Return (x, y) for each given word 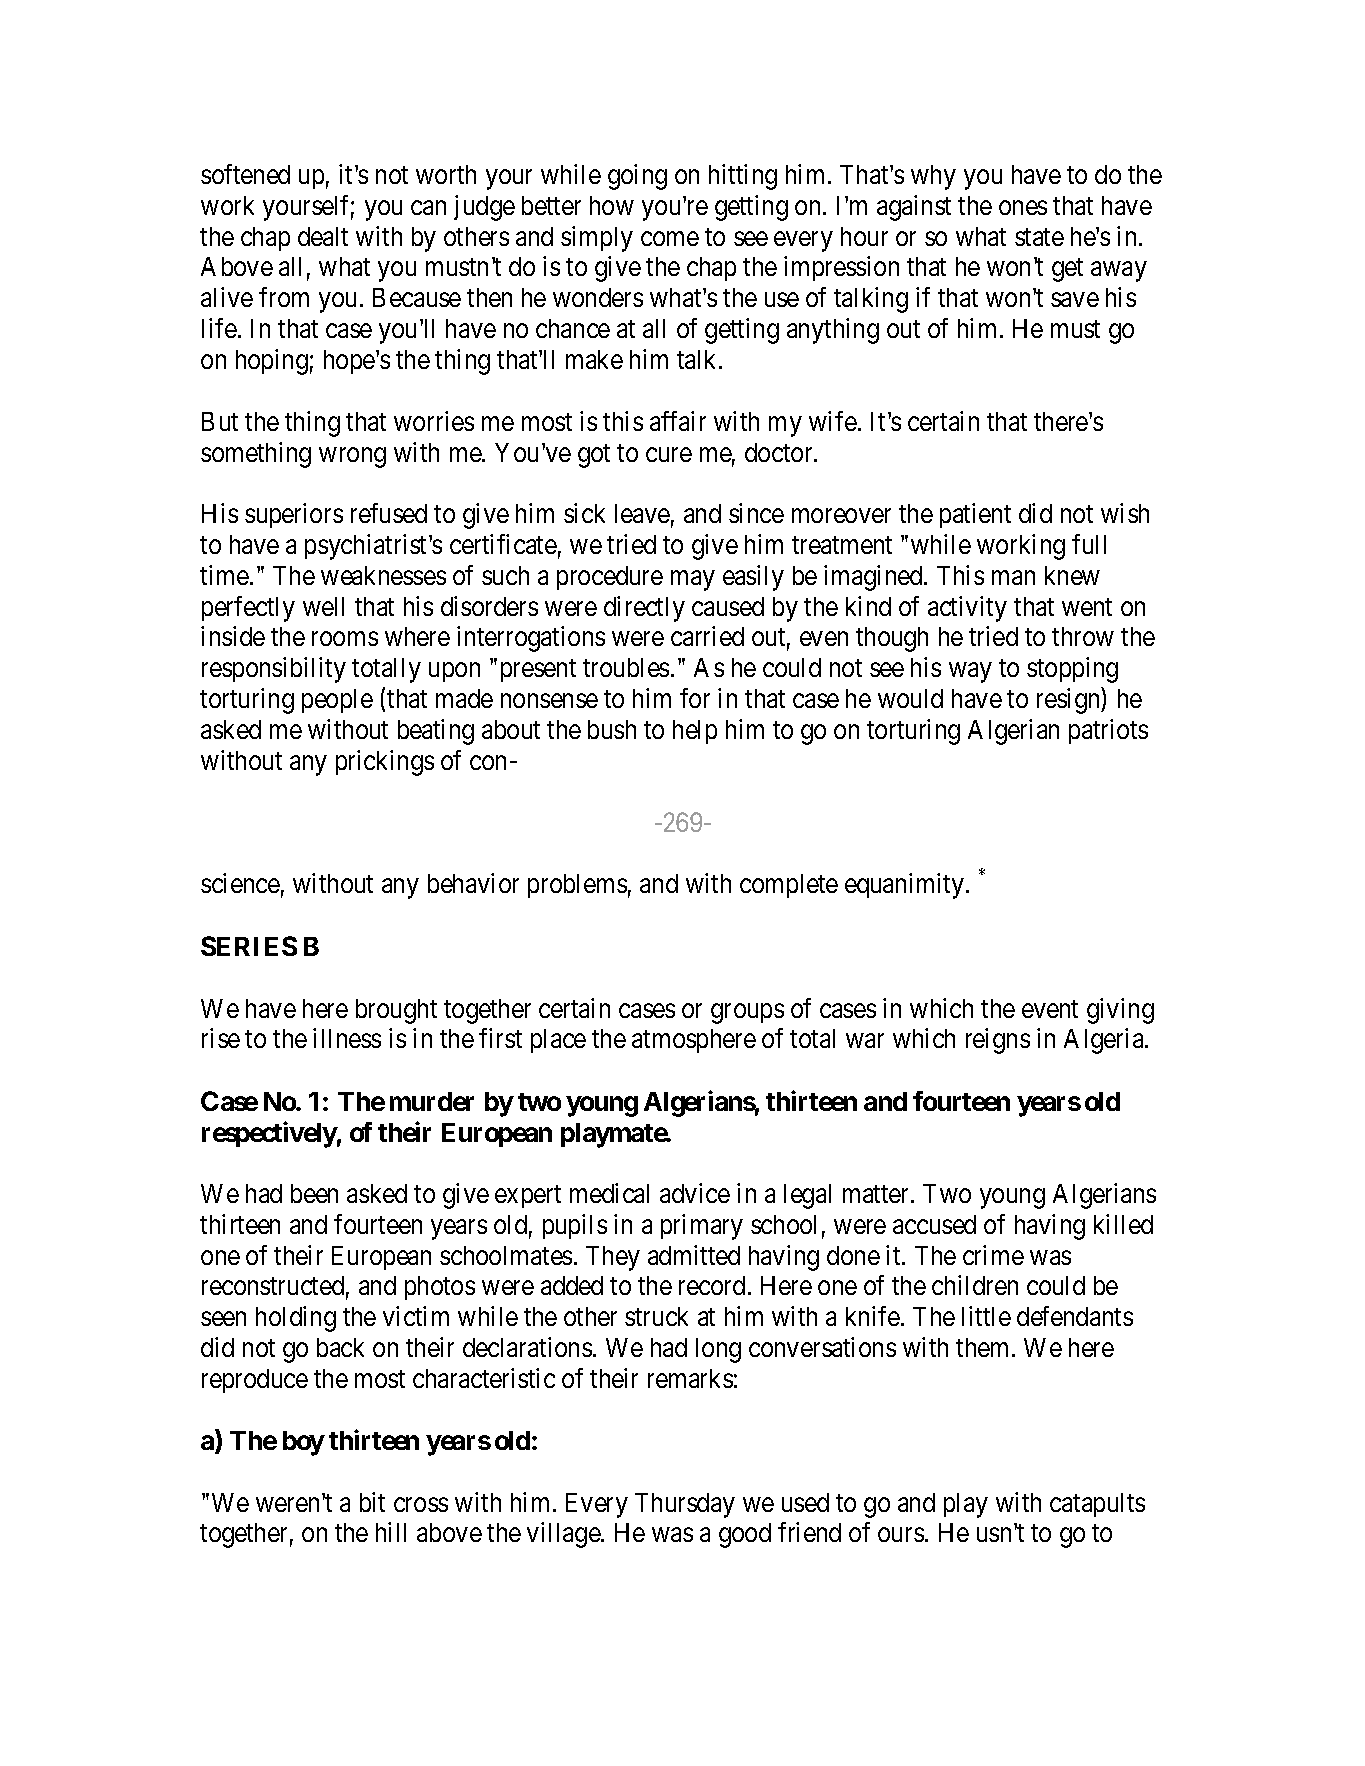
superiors (294, 515)
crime (993, 1255)
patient (975, 515)
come (670, 238)
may (692, 581)
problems (577, 886)
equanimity (906, 886)
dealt (323, 236)
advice (695, 1193)
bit (372, 1502)
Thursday (685, 1505)
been (314, 1193)
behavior (473, 883)
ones (1023, 208)
